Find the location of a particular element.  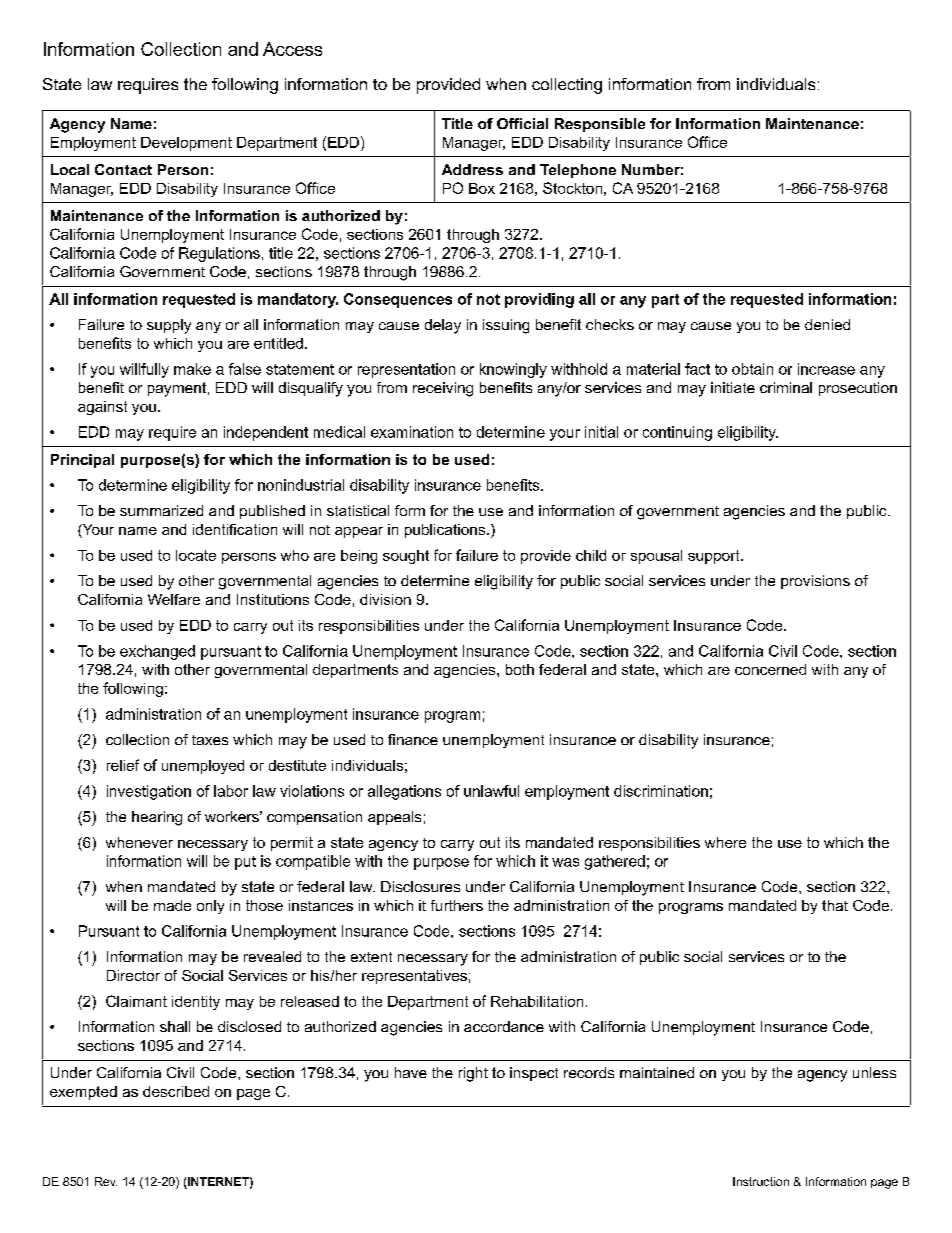

against is located at coordinates (102, 408).
